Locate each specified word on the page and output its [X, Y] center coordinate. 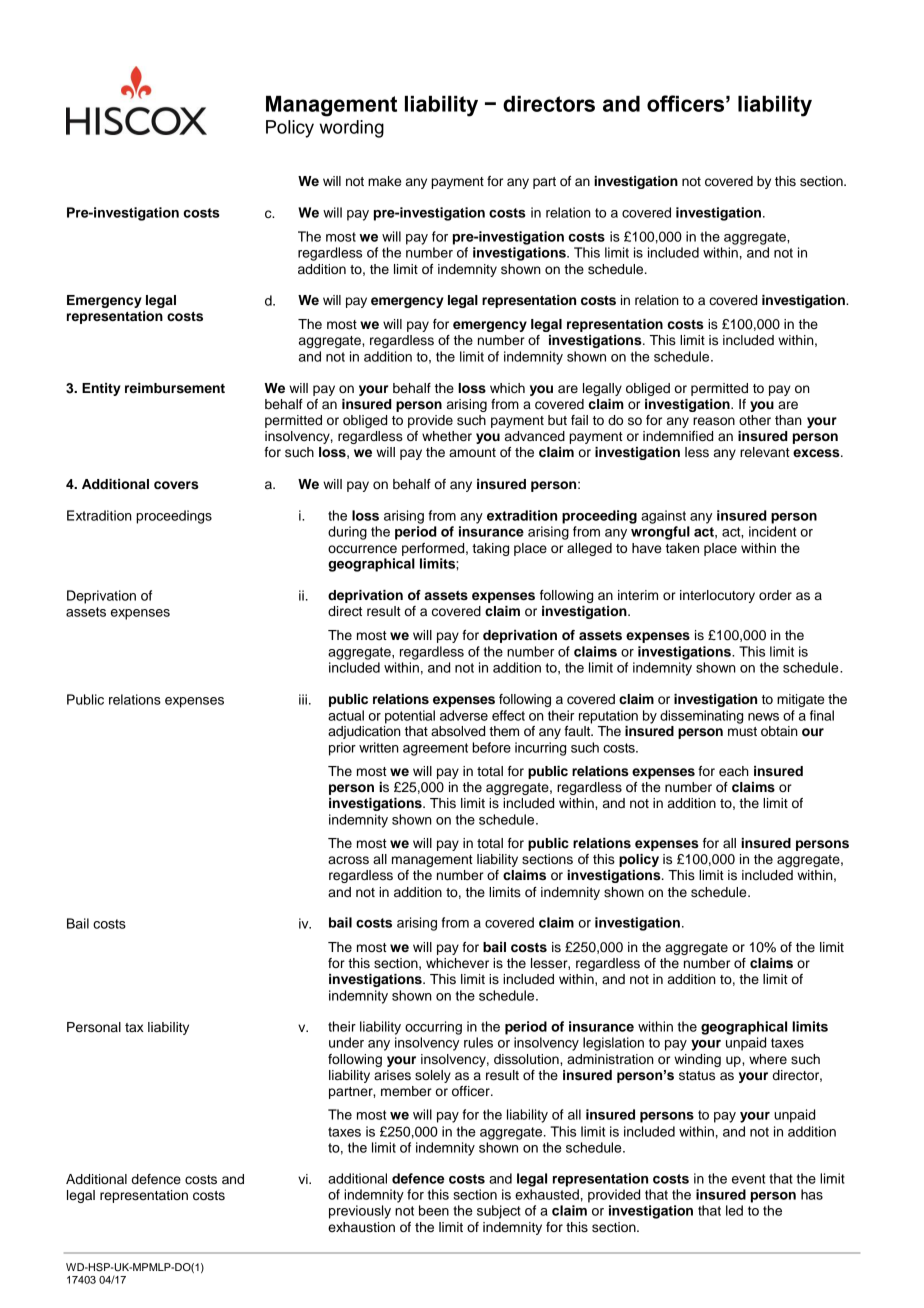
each [734, 771]
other [755, 420]
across [348, 860]
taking [490, 549]
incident [772, 531]
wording [351, 129]
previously [360, 1212]
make [384, 181]
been [434, 1210]
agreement [435, 749]
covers [176, 485]
